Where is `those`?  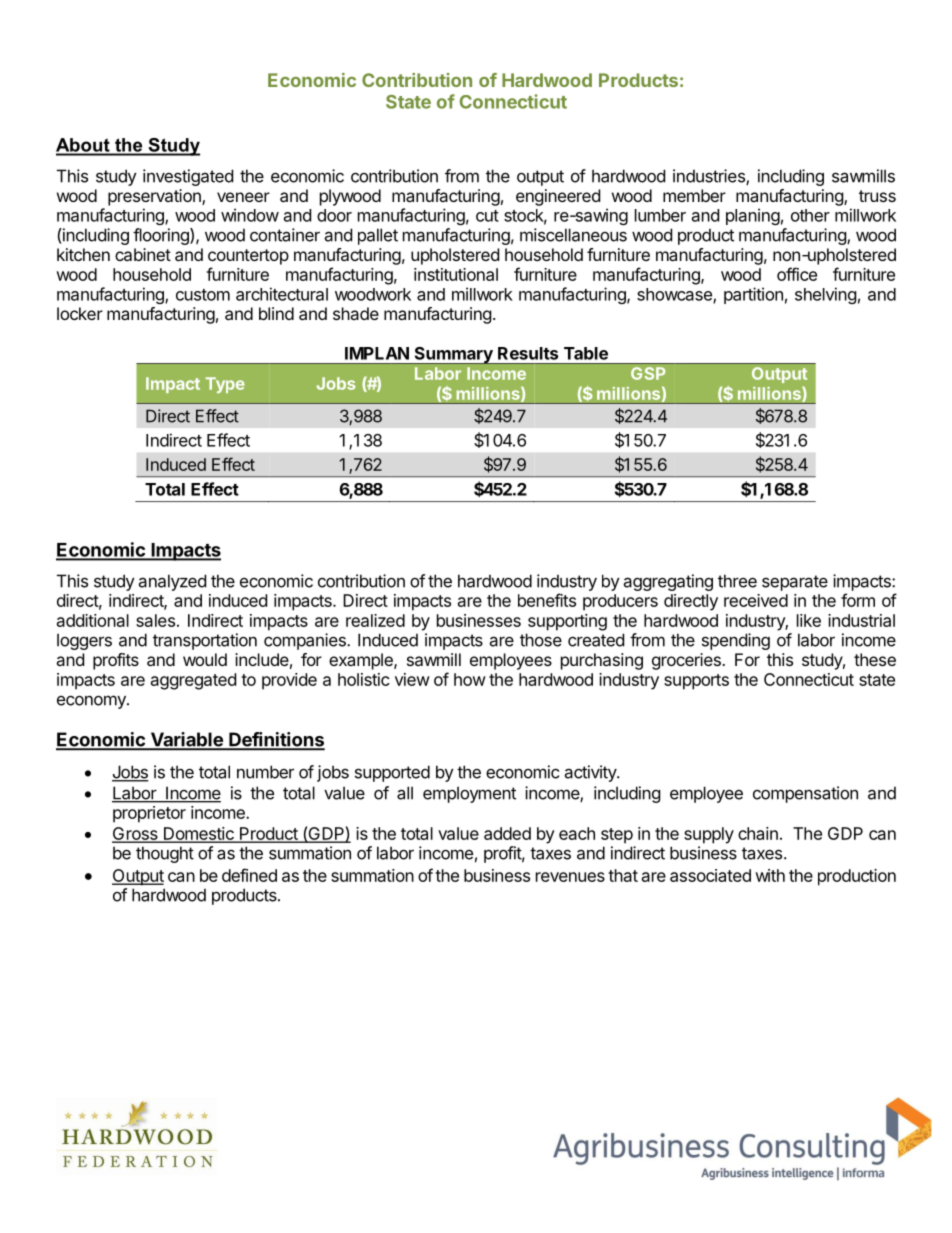
those is located at coordinates (541, 640).
